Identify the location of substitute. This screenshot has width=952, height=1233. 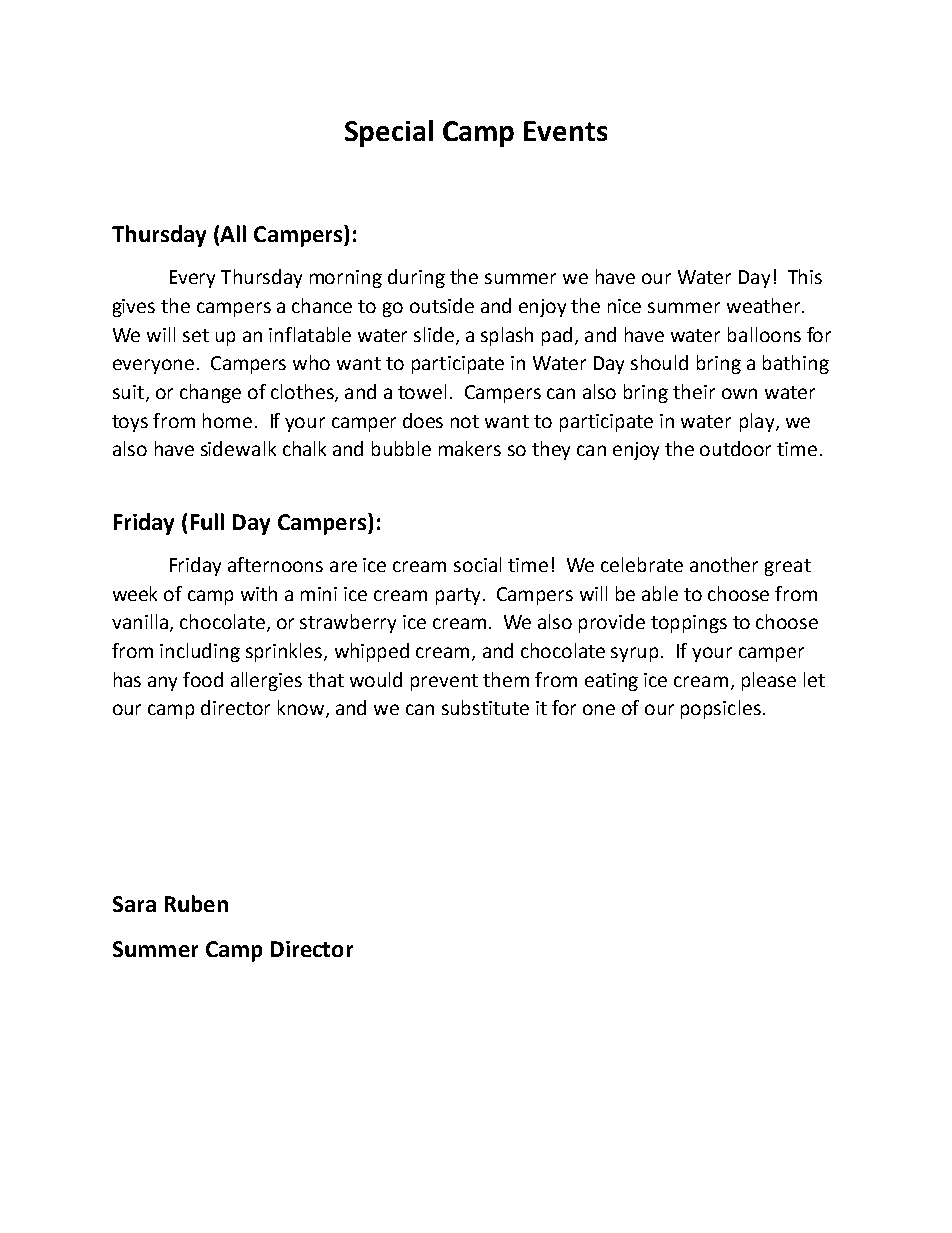
(485, 707).
